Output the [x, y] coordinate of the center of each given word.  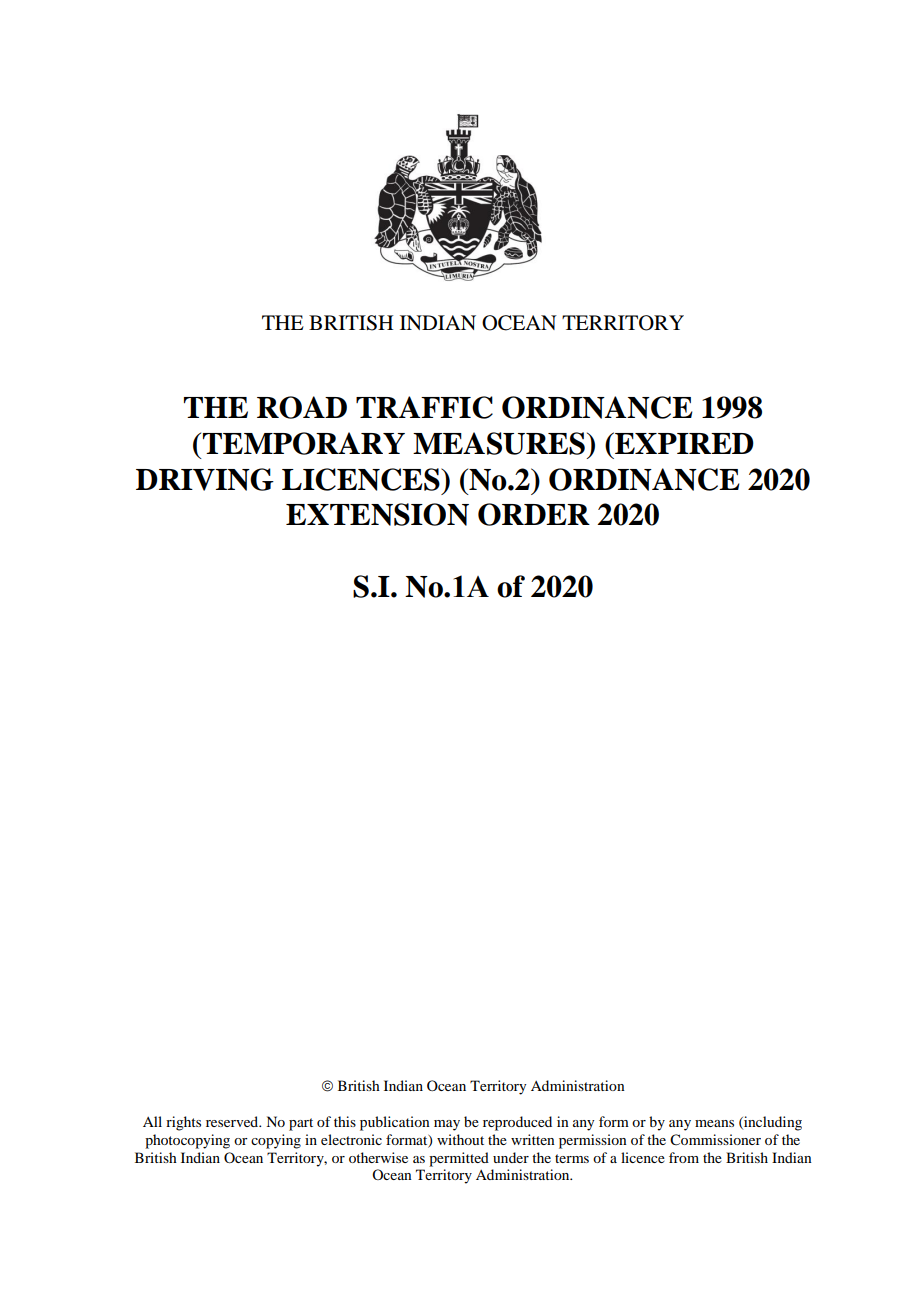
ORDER [534, 514]
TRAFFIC [424, 407]
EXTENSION [377, 514]
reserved [233, 1121]
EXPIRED [683, 443]
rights [183, 1123]
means [714, 1123]
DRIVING [205, 479]
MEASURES [499, 443]
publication [395, 1123]
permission [593, 1141]
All [152, 1121]
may [447, 1125]
